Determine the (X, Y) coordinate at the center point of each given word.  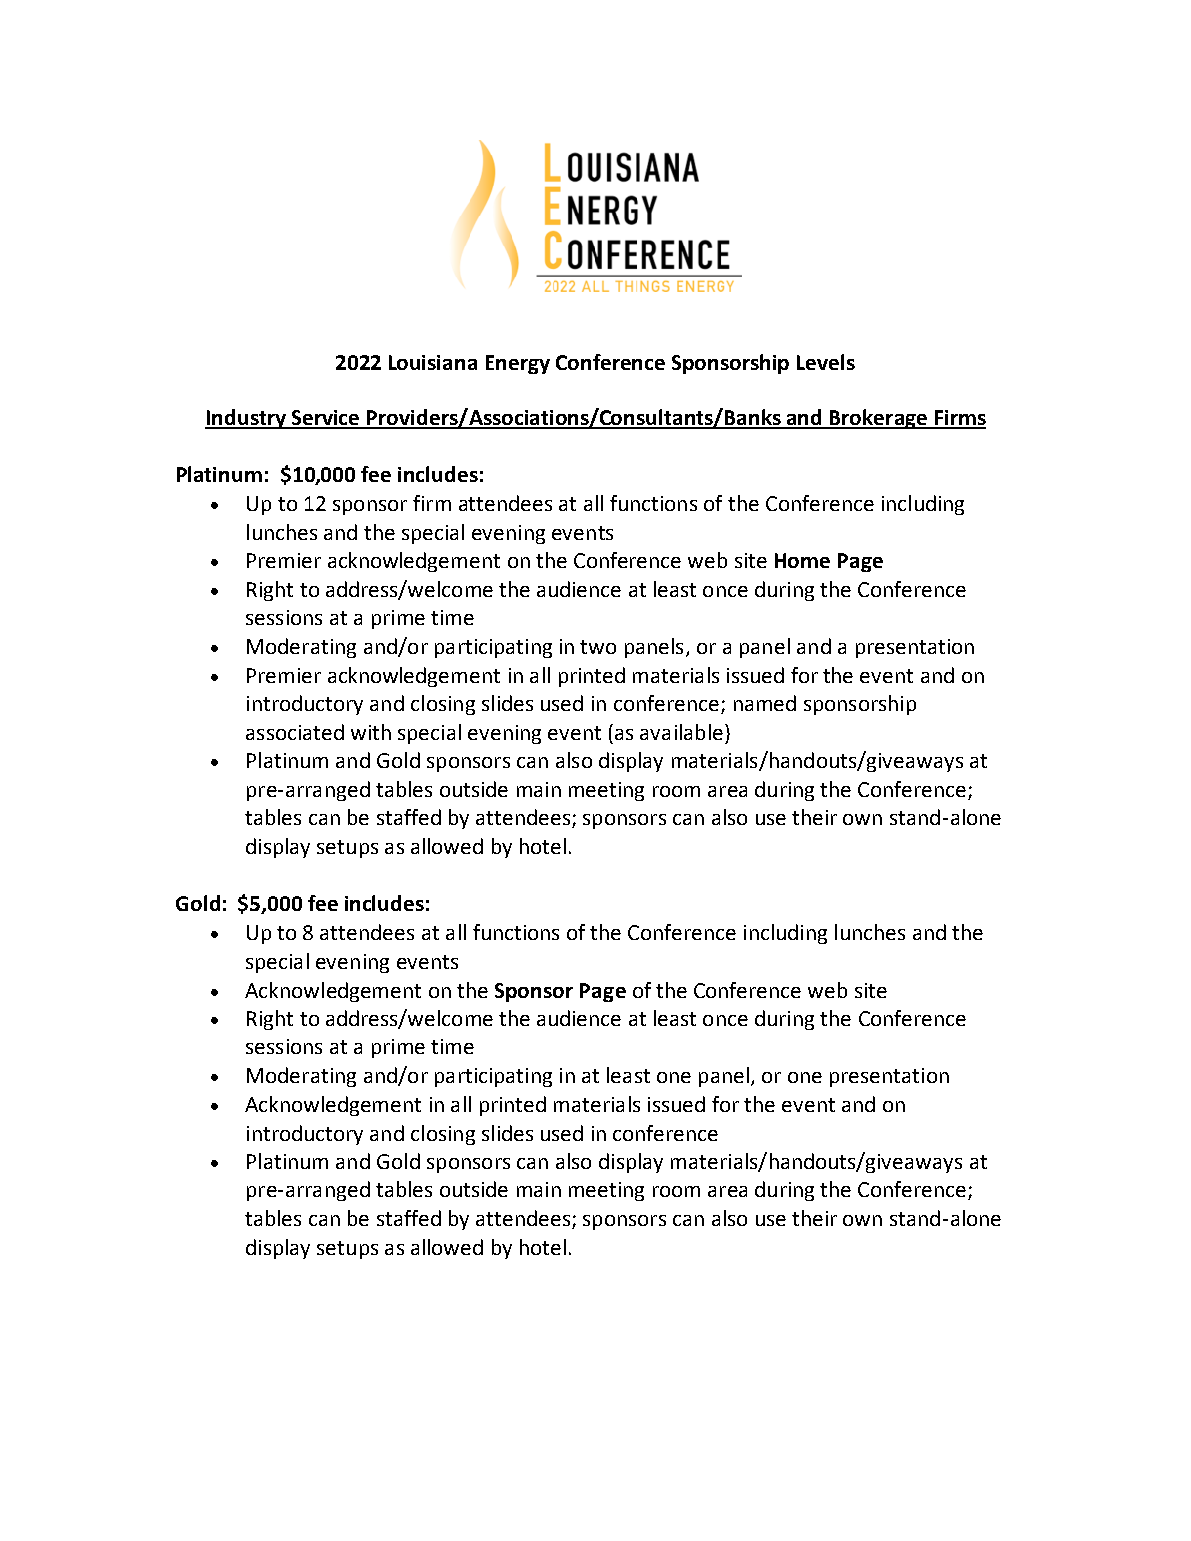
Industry (247, 419)
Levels (826, 362)
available (681, 732)
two (598, 647)
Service (326, 419)
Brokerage (878, 419)
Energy (518, 364)
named (765, 703)
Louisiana (433, 362)
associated (295, 732)
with (371, 732)
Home (802, 560)
